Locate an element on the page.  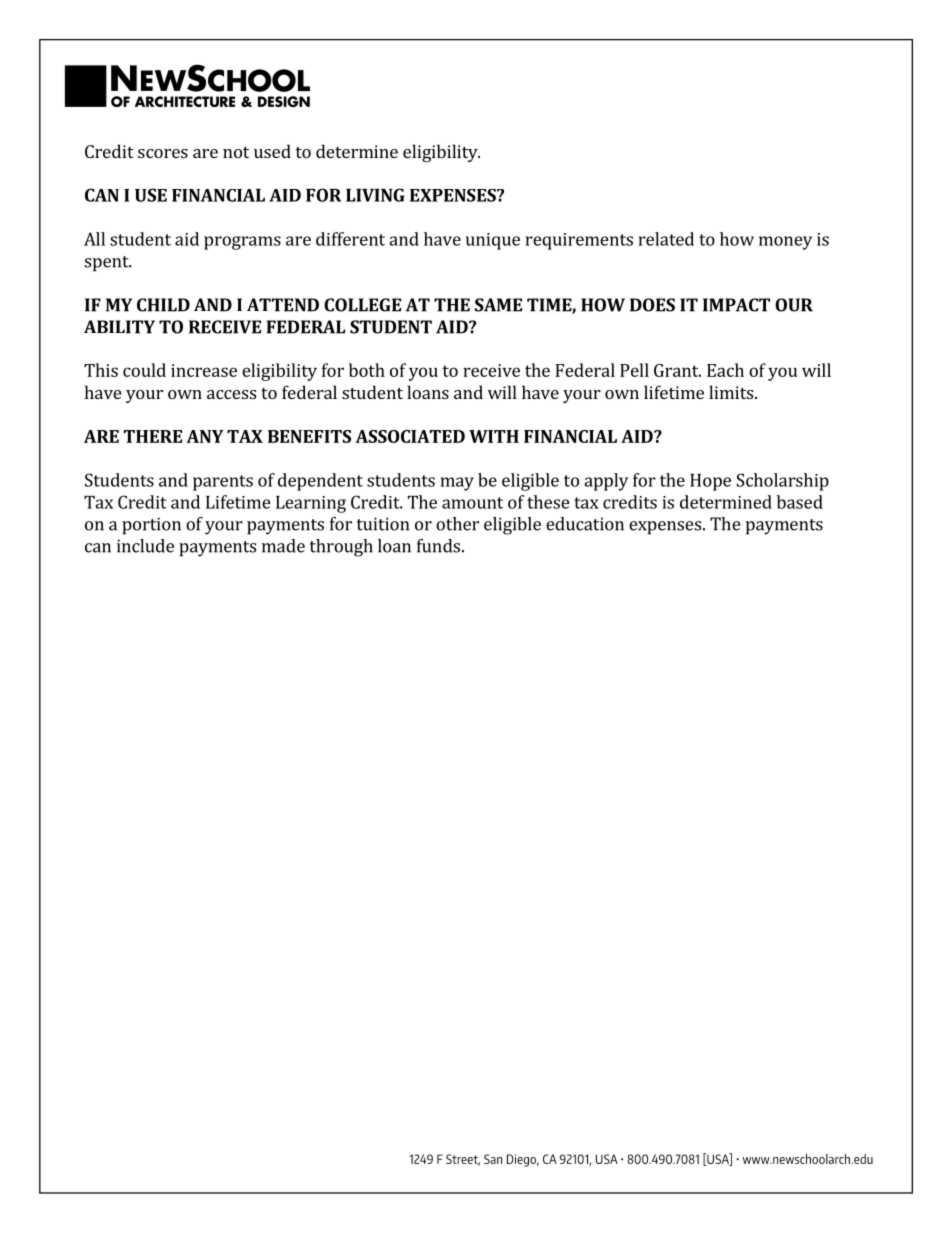
spent is located at coordinates (108, 264).
